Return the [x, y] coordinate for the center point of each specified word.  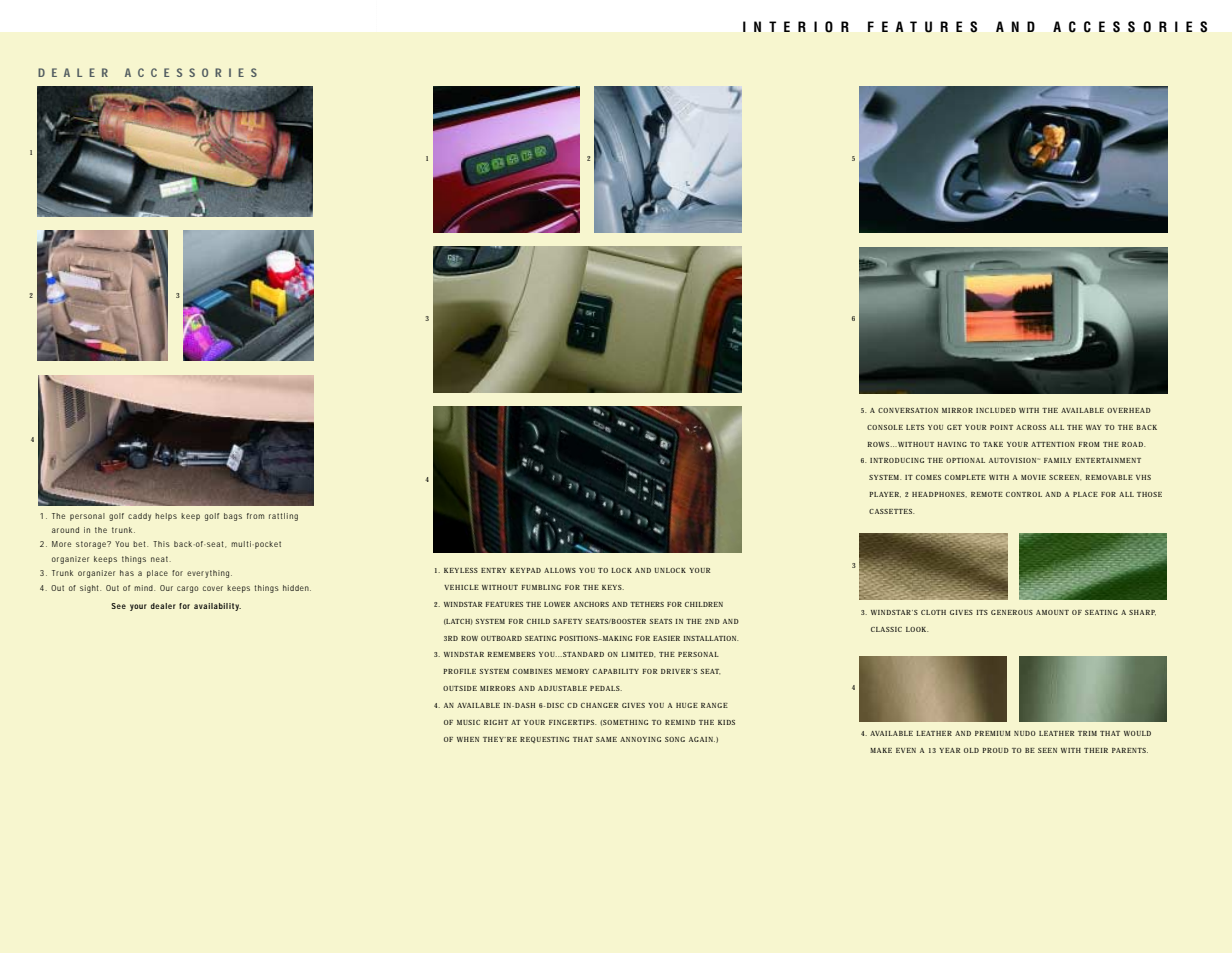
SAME [606, 739]
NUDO [1025, 733]
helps [166, 517]
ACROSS [1031, 427]
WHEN [468, 739]
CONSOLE [885, 427]
